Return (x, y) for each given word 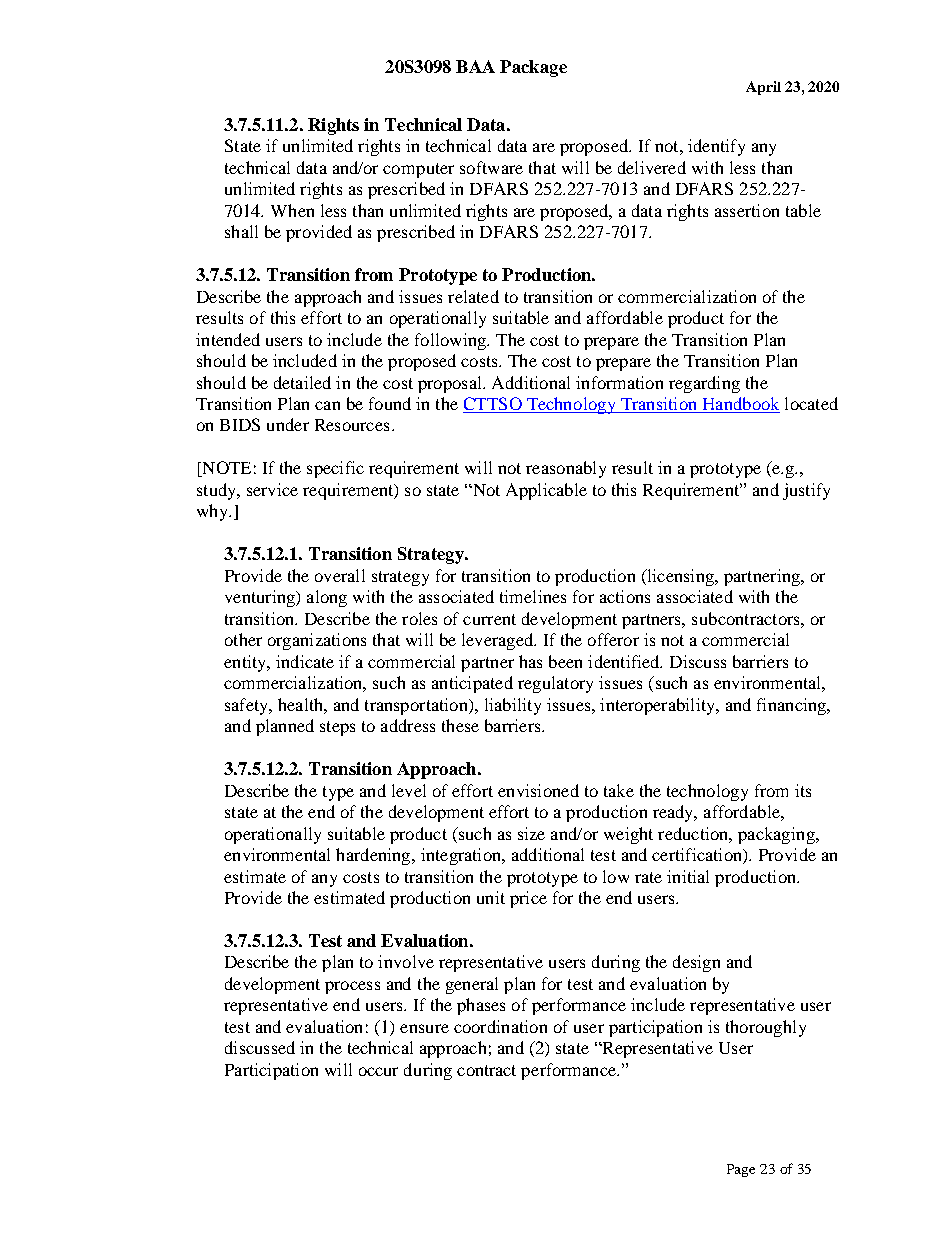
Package (533, 68)
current (489, 619)
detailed (302, 382)
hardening (374, 856)
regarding (704, 384)
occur (378, 1071)
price (528, 899)
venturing (261, 598)
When (292, 210)
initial (688, 876)
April (763, 88)
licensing (680, 577)
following (452, 341)
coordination (500, 1026)
